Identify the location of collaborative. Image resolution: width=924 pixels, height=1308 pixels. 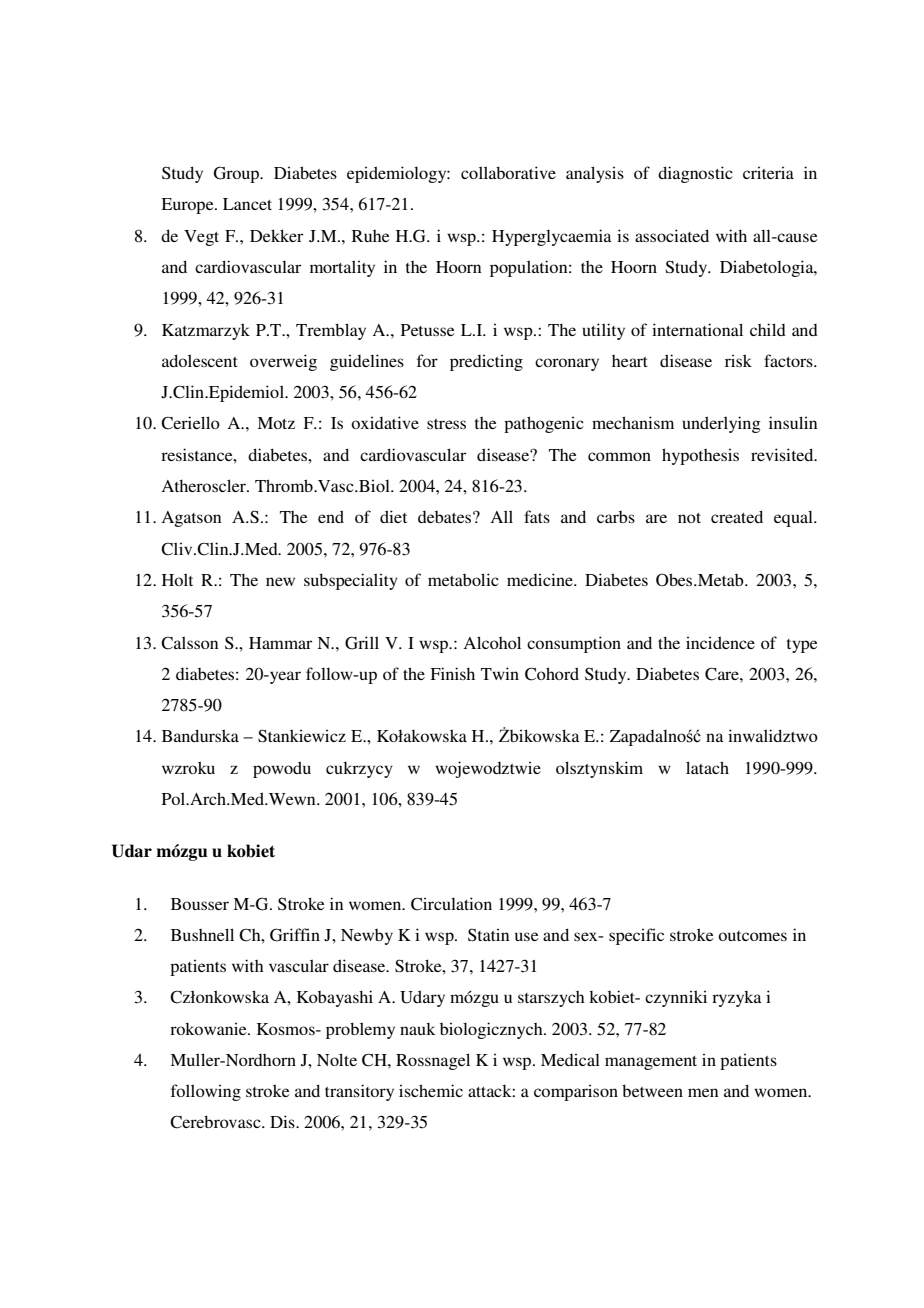
(508, 172).
